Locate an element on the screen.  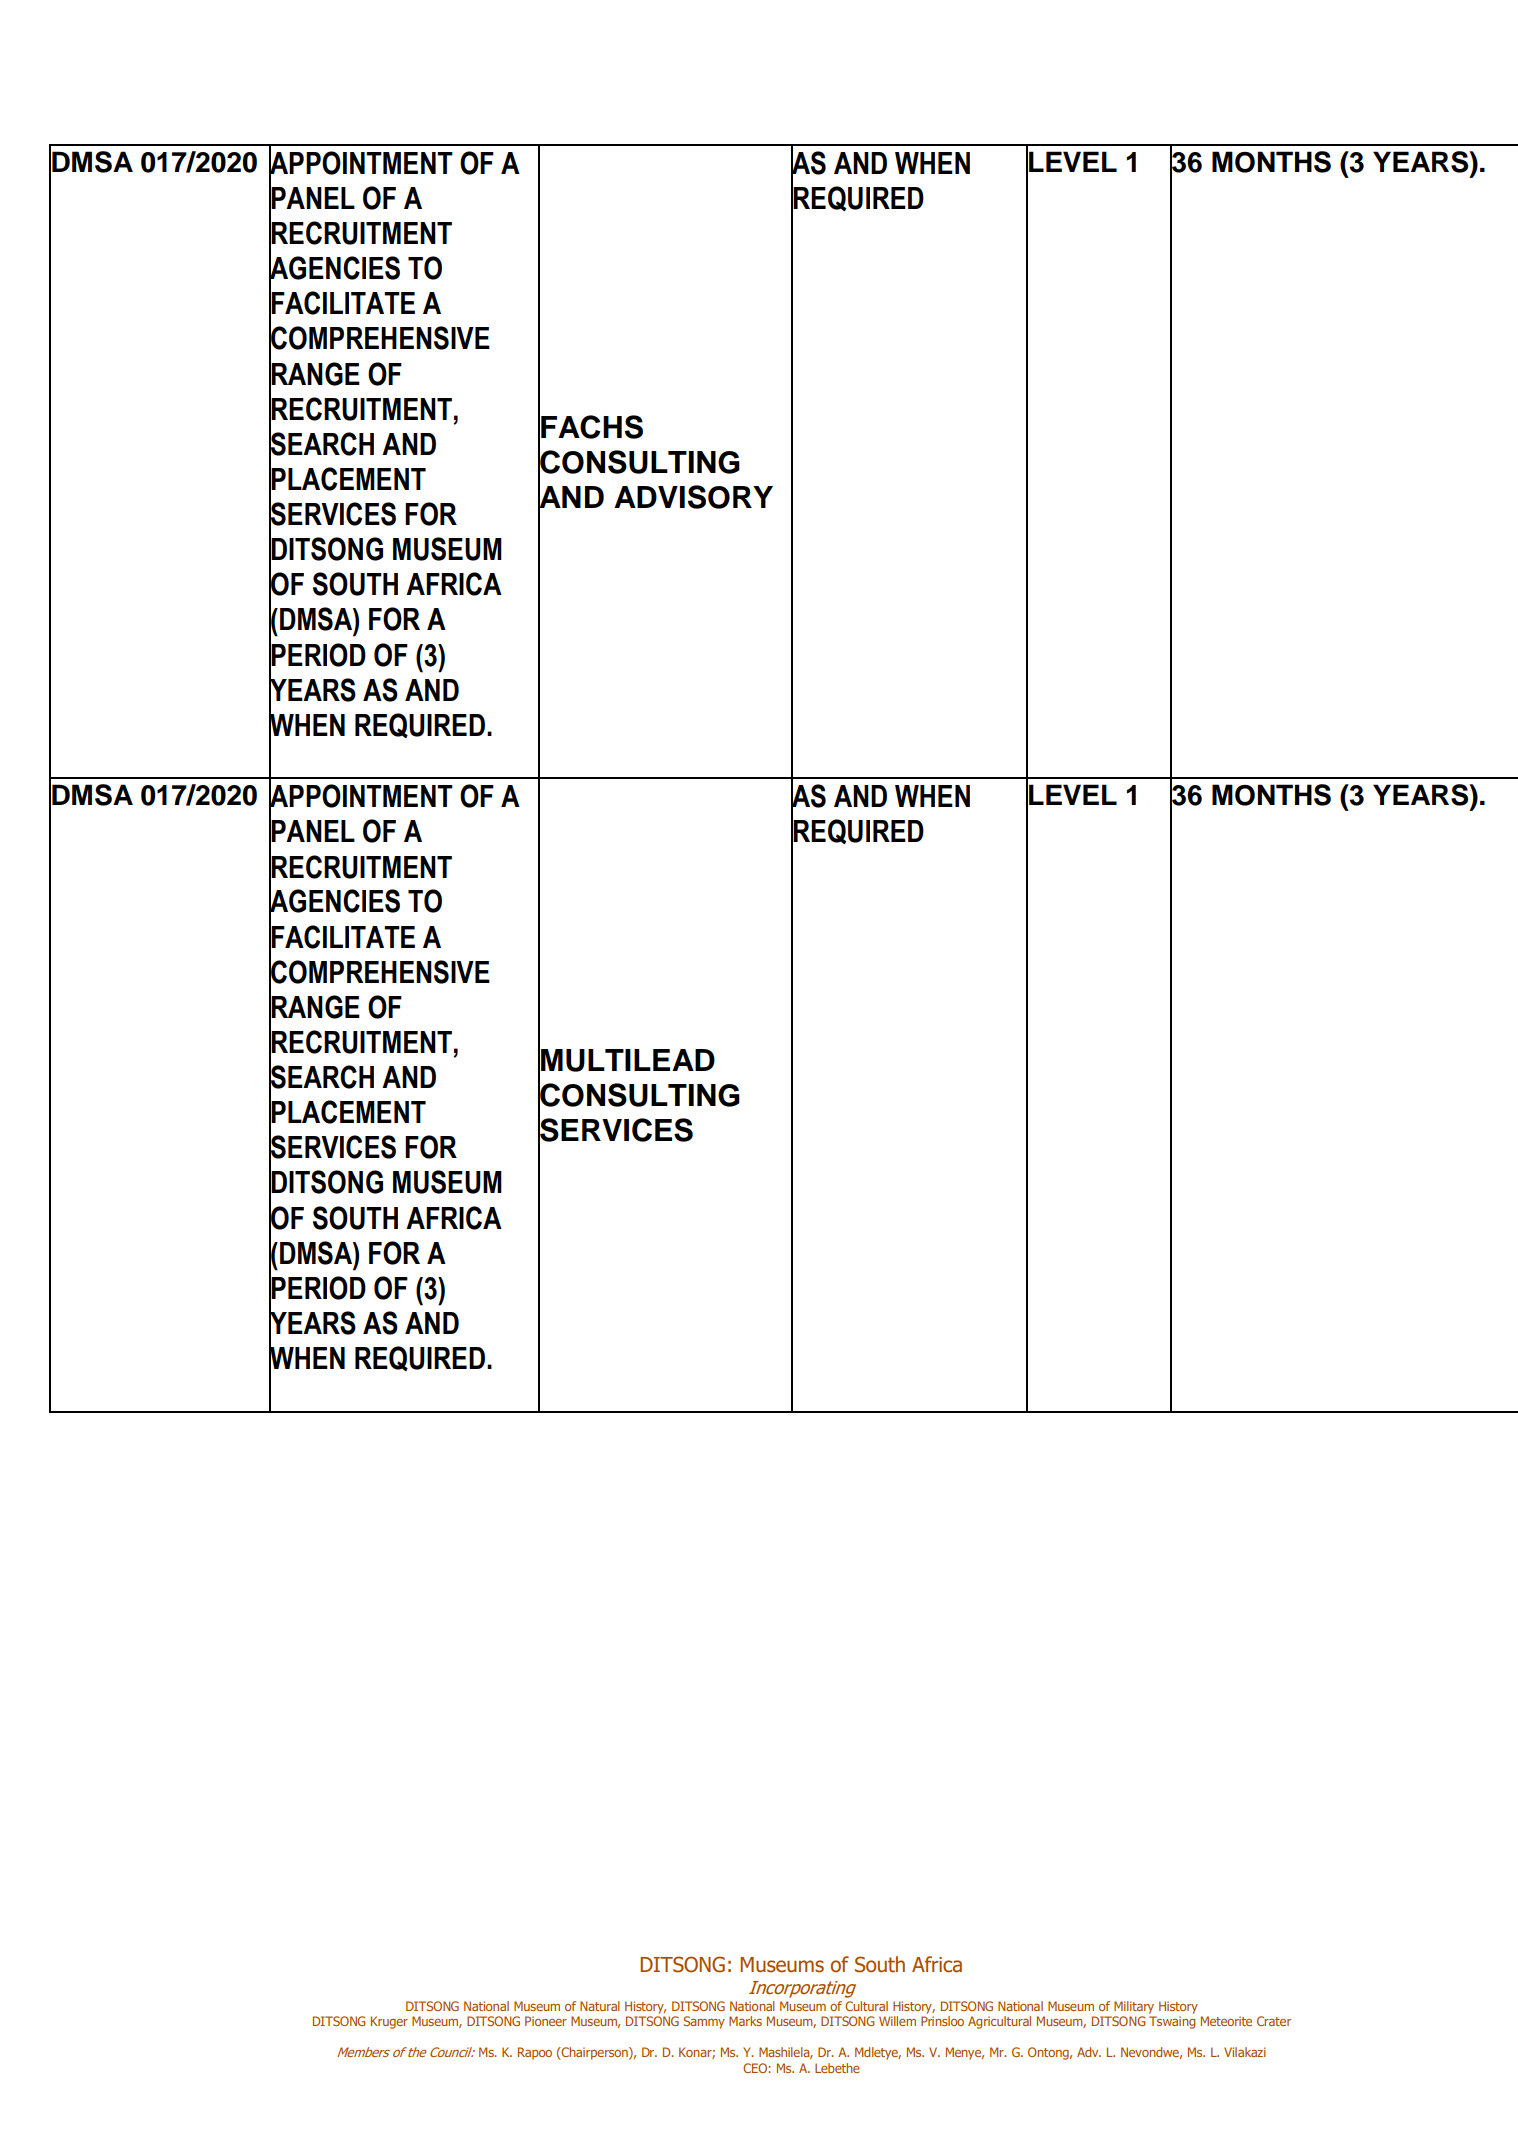
Natural is located at coordinates (600, 2006).
